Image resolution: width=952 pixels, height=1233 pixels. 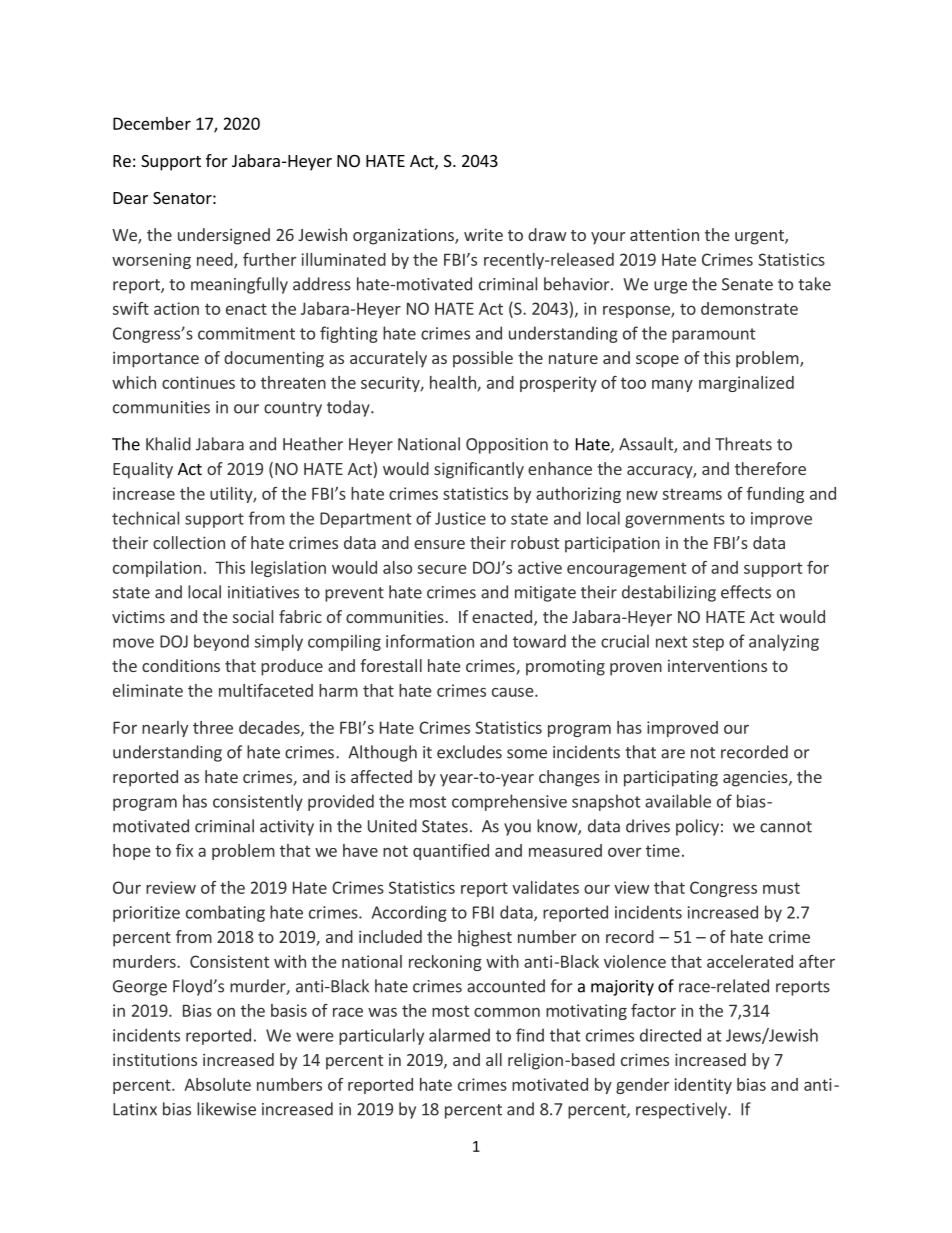 What do you see at coordinates (430, 641) in the screenshot?
I see `information` at bounding box center [430, 641].
